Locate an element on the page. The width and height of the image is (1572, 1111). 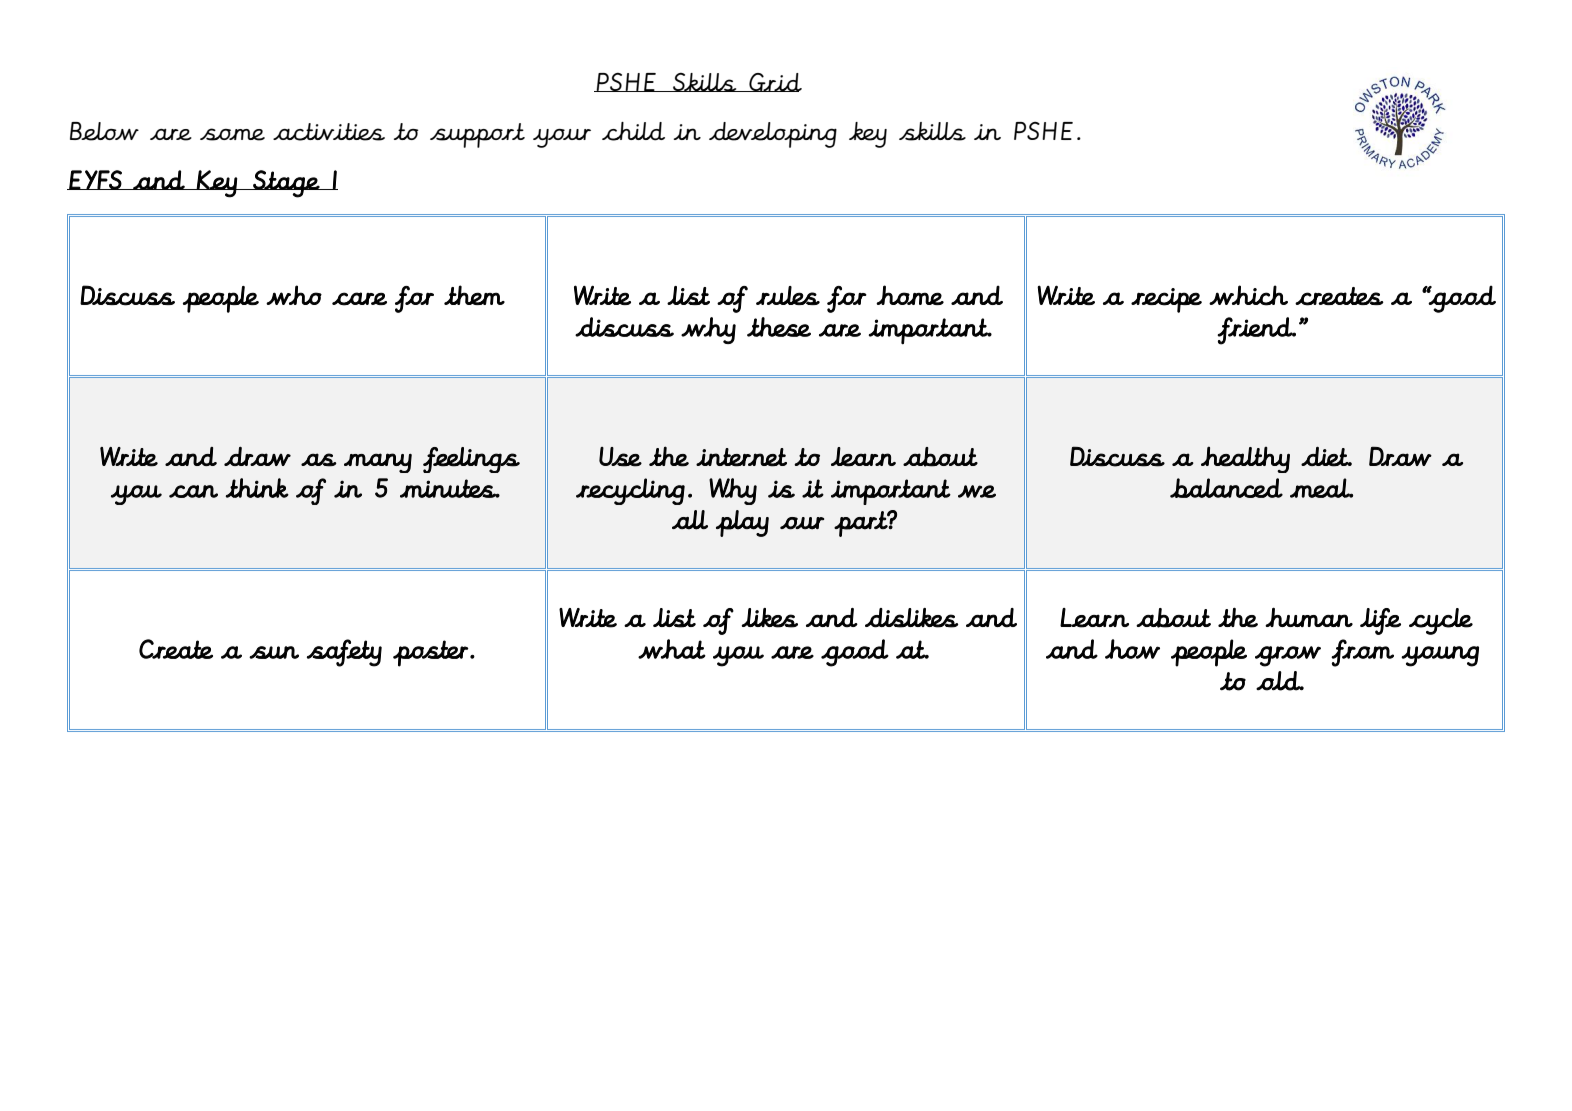
sun is located at coordinates (274, 652).
